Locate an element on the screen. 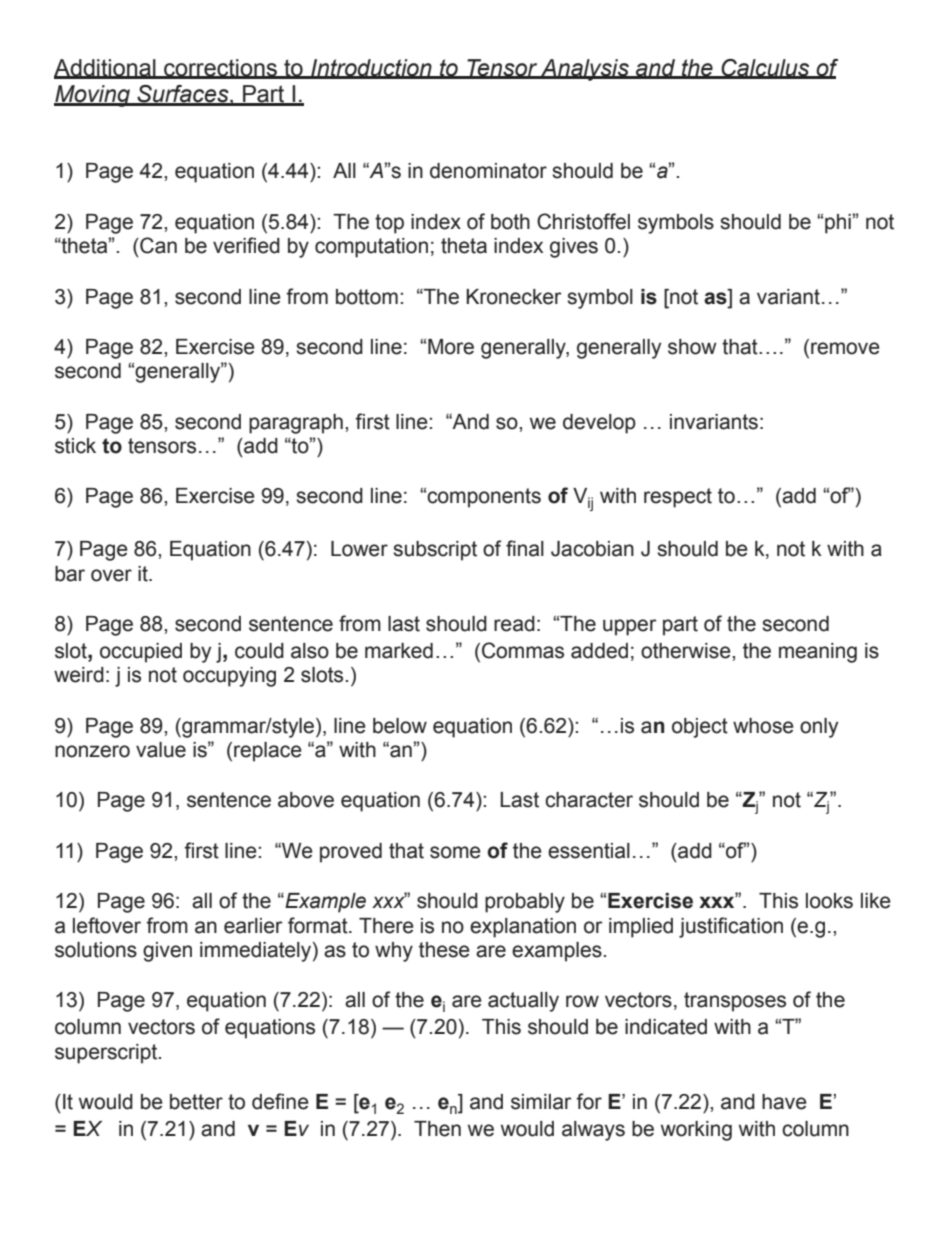 The image size is (952, 1233). occupied is located at coordinates (141, 653).
